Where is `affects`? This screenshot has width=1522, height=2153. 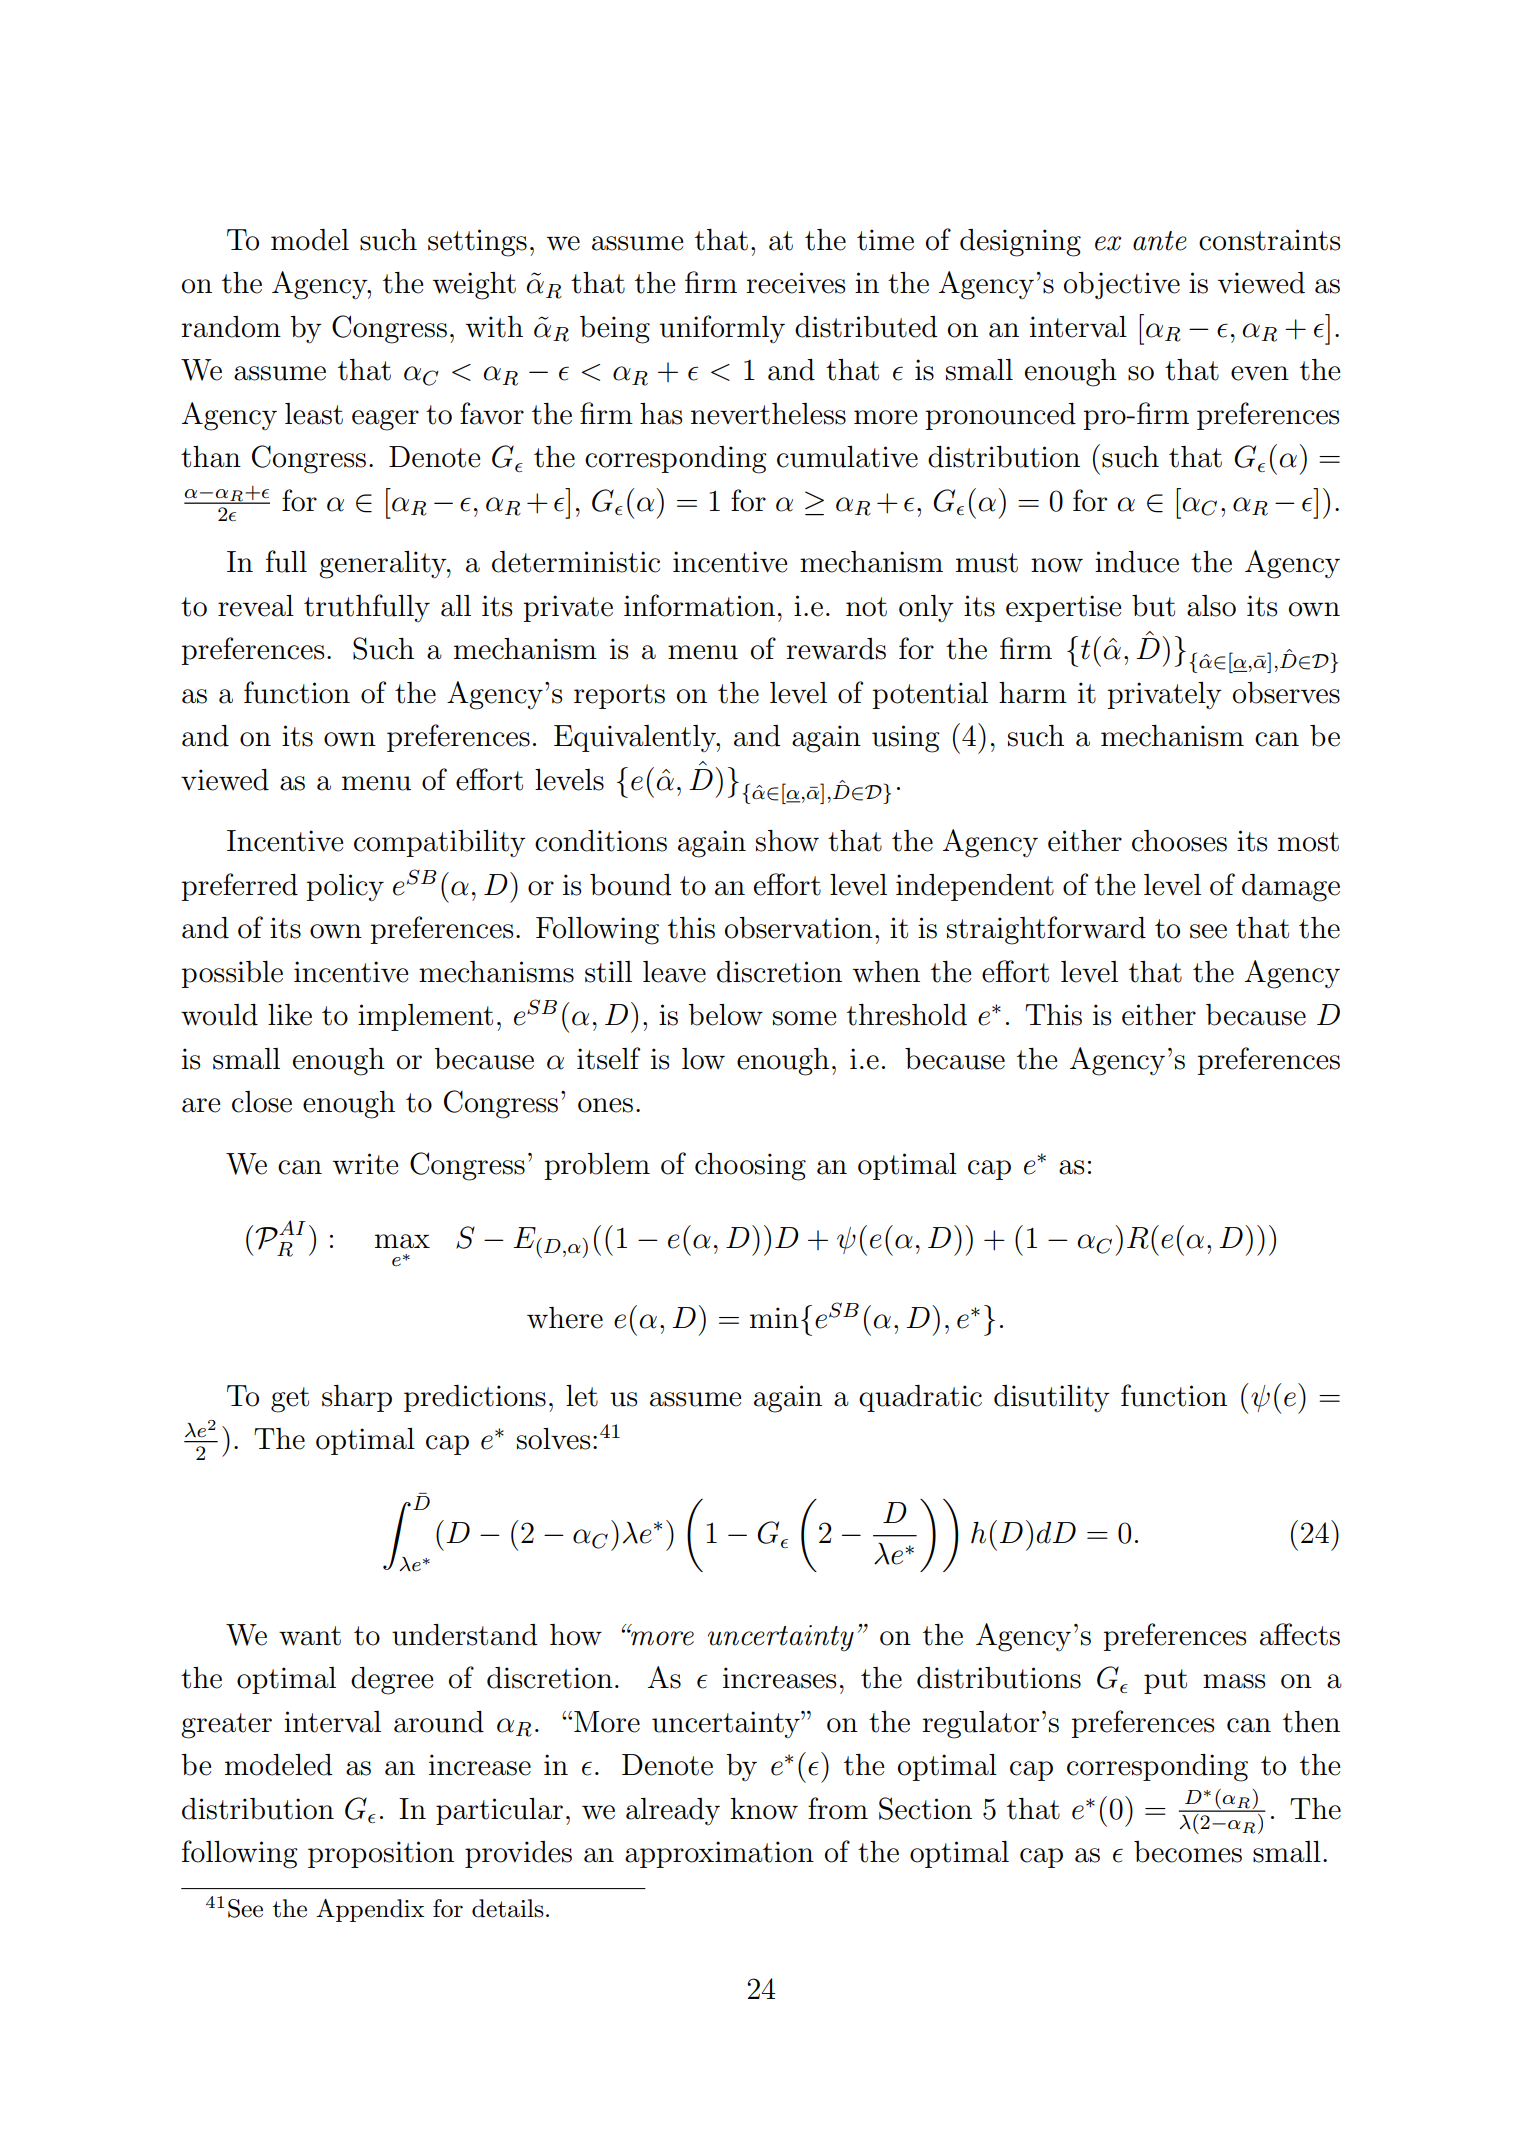 affects is located at coordinates (1300, 1634).
